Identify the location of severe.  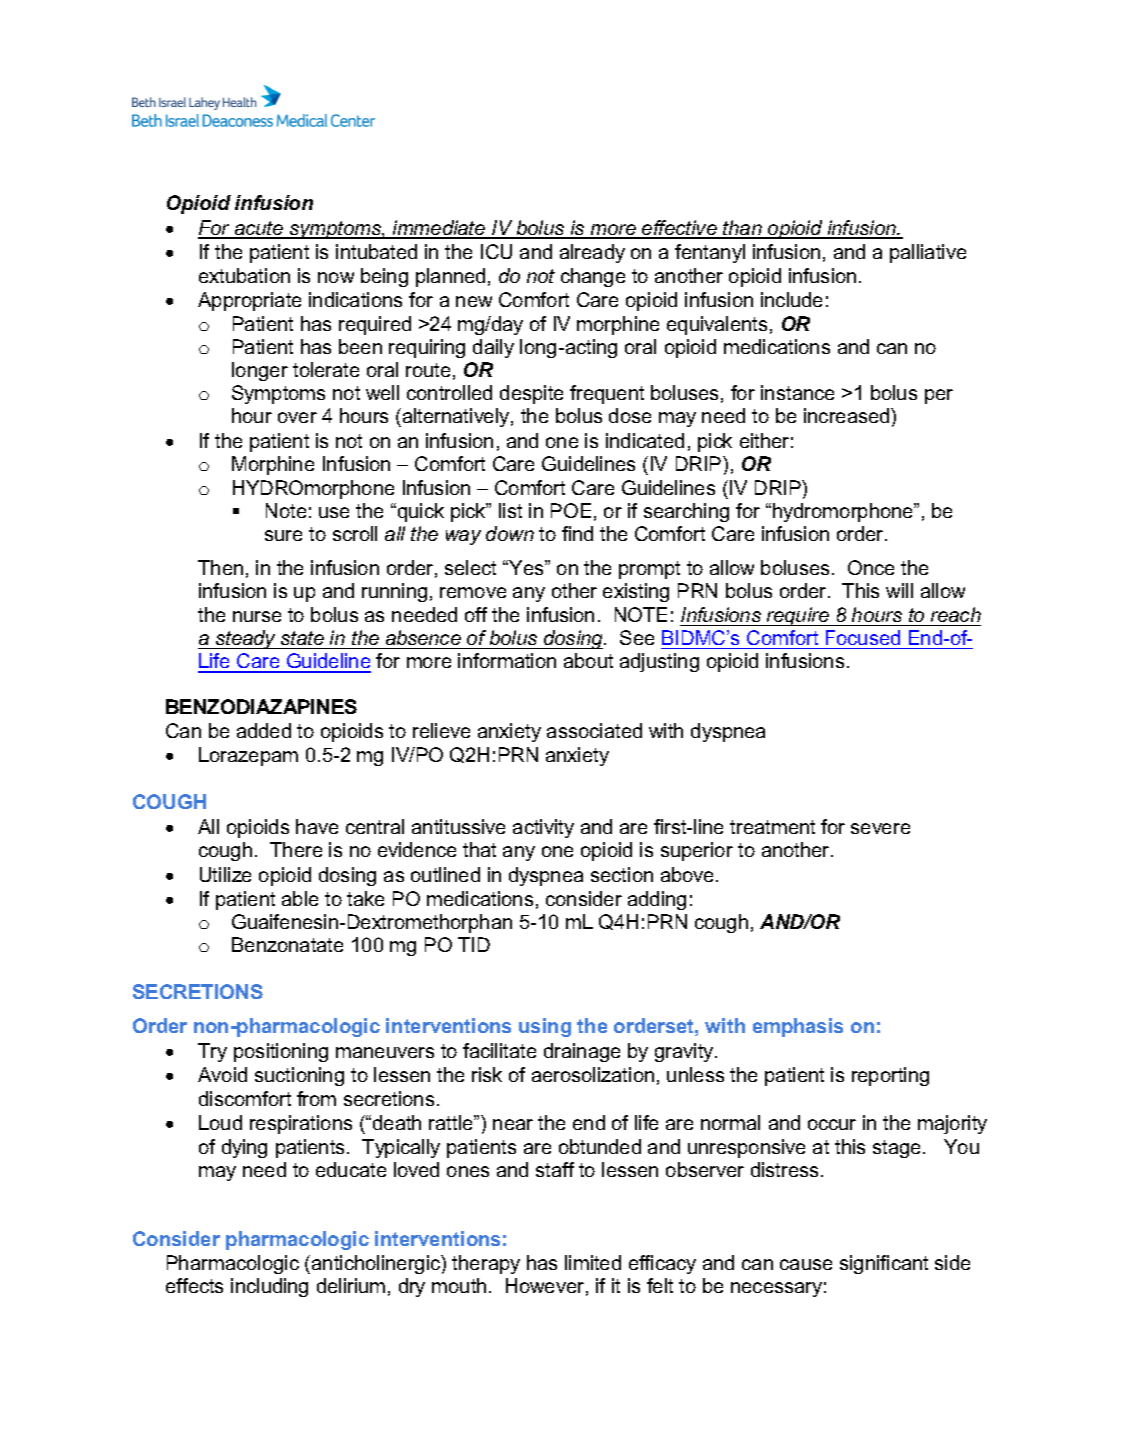
(880, 828).
